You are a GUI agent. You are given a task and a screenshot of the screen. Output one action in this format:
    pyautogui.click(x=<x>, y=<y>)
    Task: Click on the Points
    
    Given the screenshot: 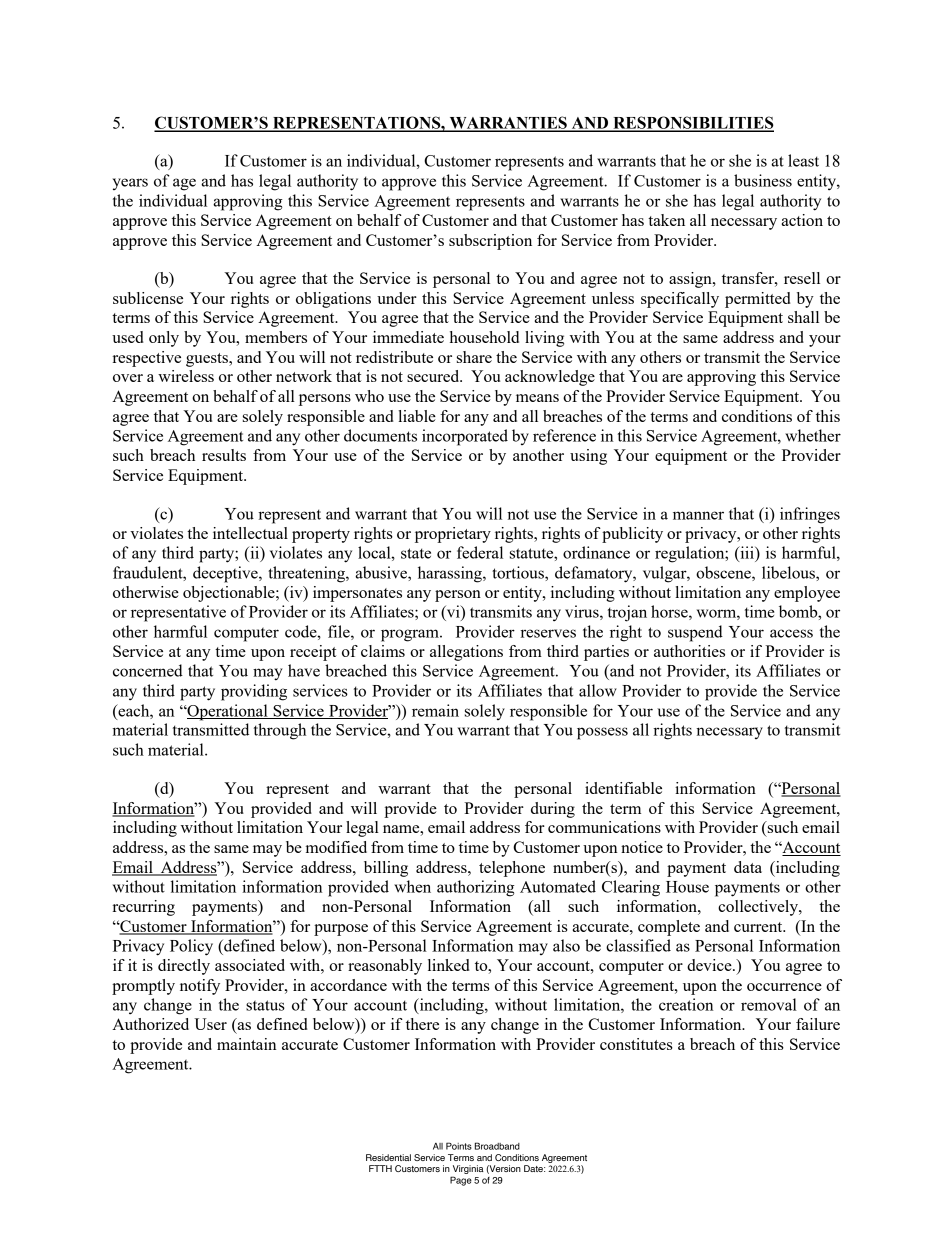 What is the action you would take?
    pyautogui.click(x=459, y=1146)
